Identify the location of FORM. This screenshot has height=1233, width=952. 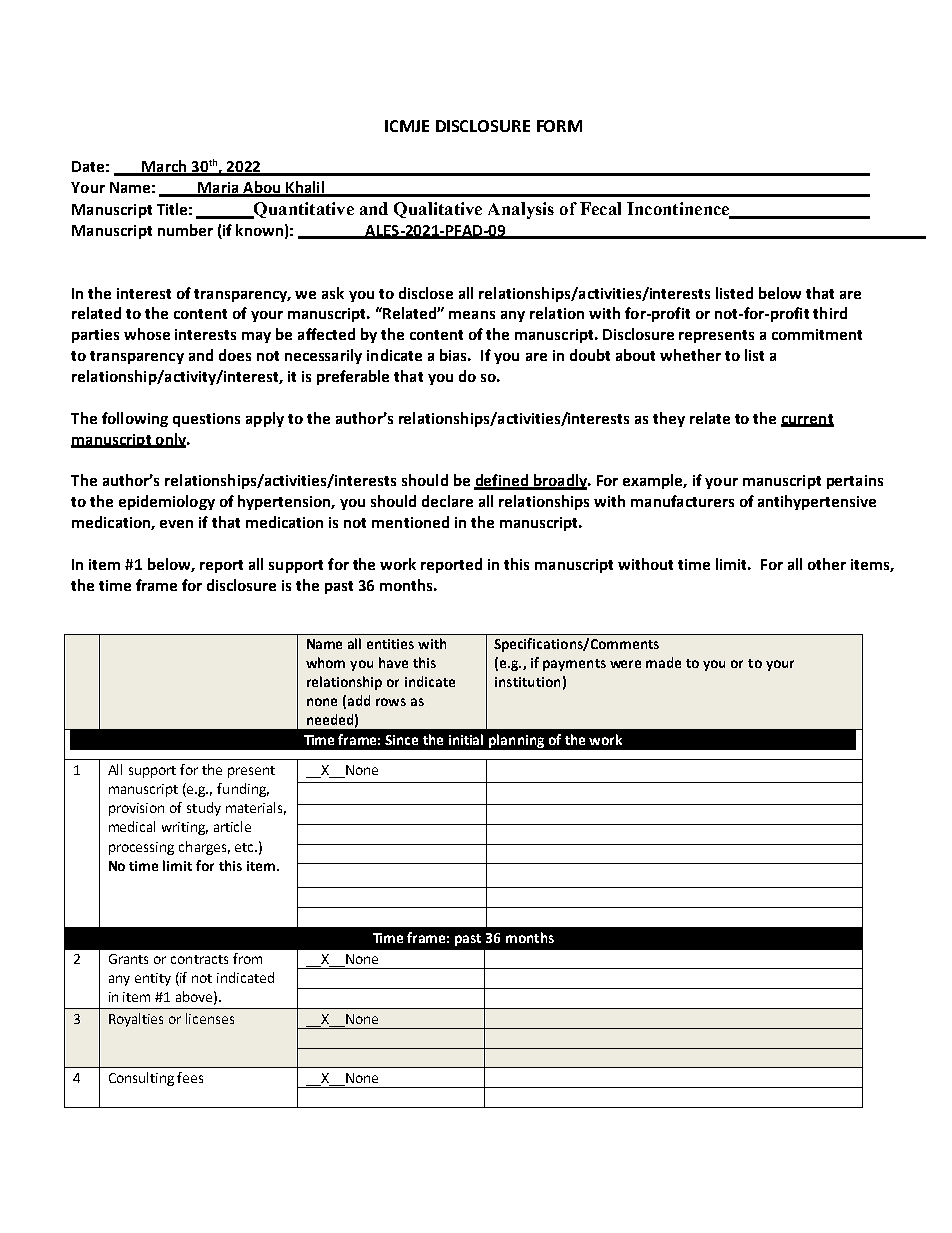
(559, 126).
